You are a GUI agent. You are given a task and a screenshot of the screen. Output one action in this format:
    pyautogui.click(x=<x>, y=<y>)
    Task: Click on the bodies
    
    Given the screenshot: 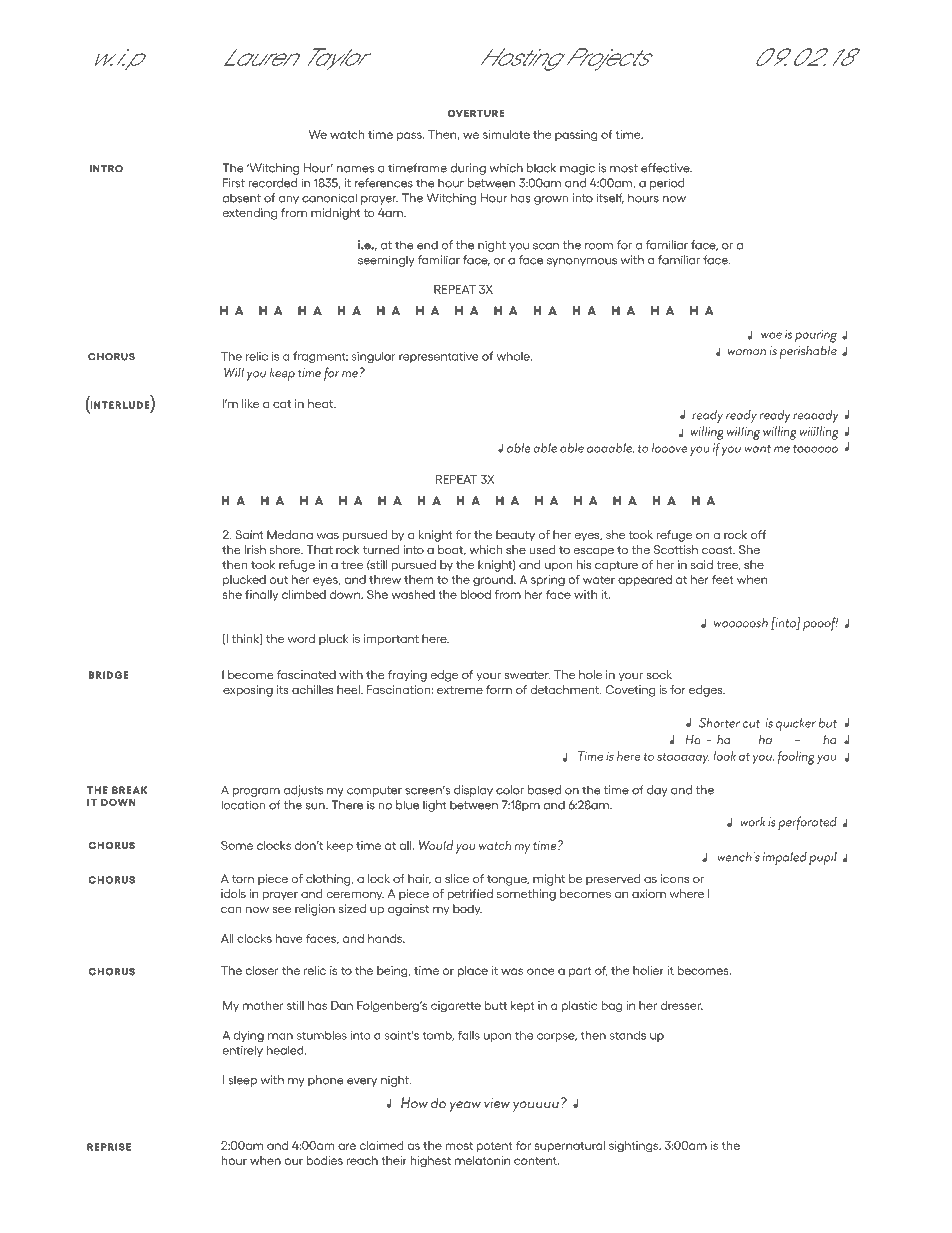 What is the action you would take?
    pyautogui.click(x=325, y=1160)
